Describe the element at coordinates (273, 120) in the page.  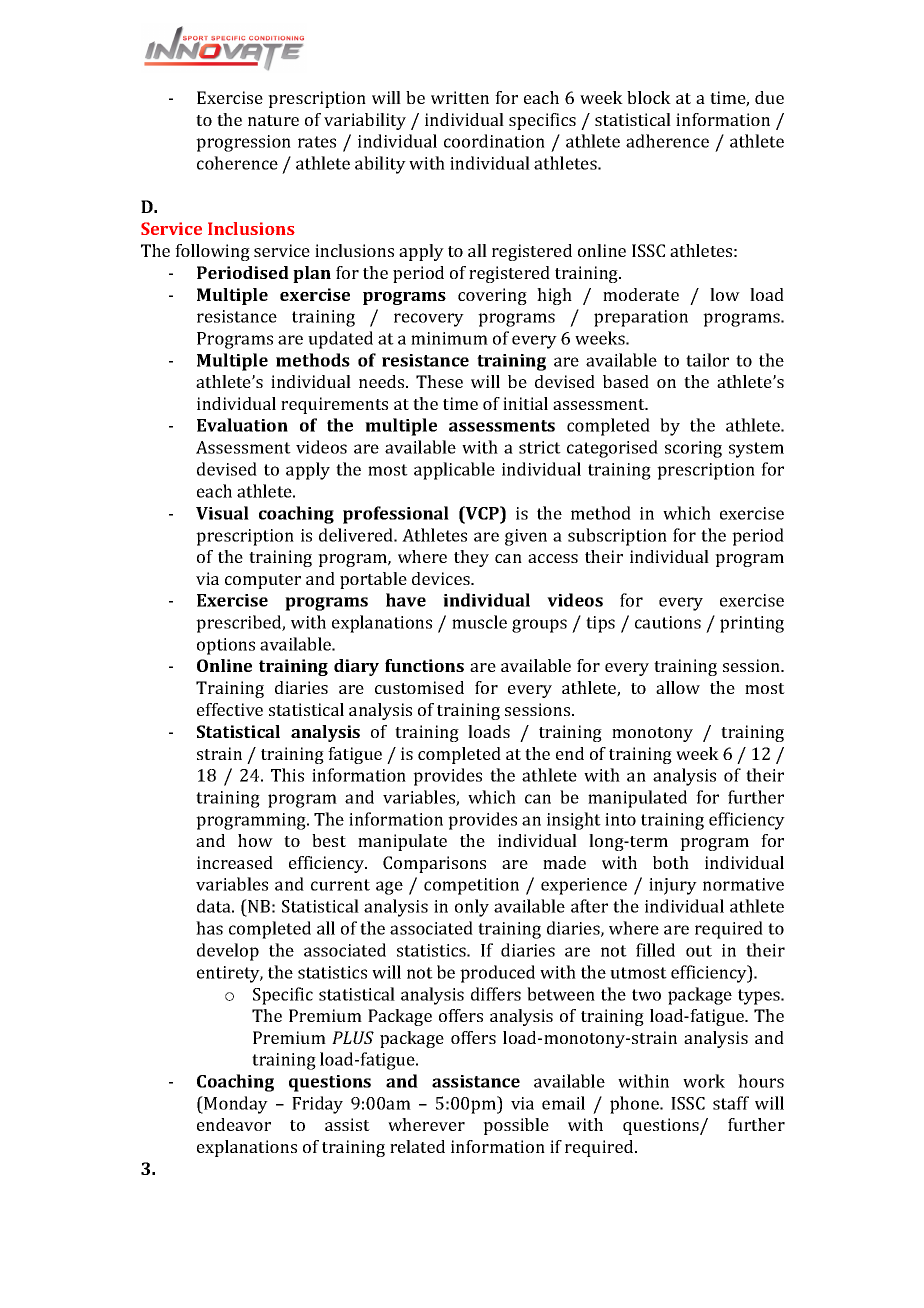
I see `nature` at that location.
